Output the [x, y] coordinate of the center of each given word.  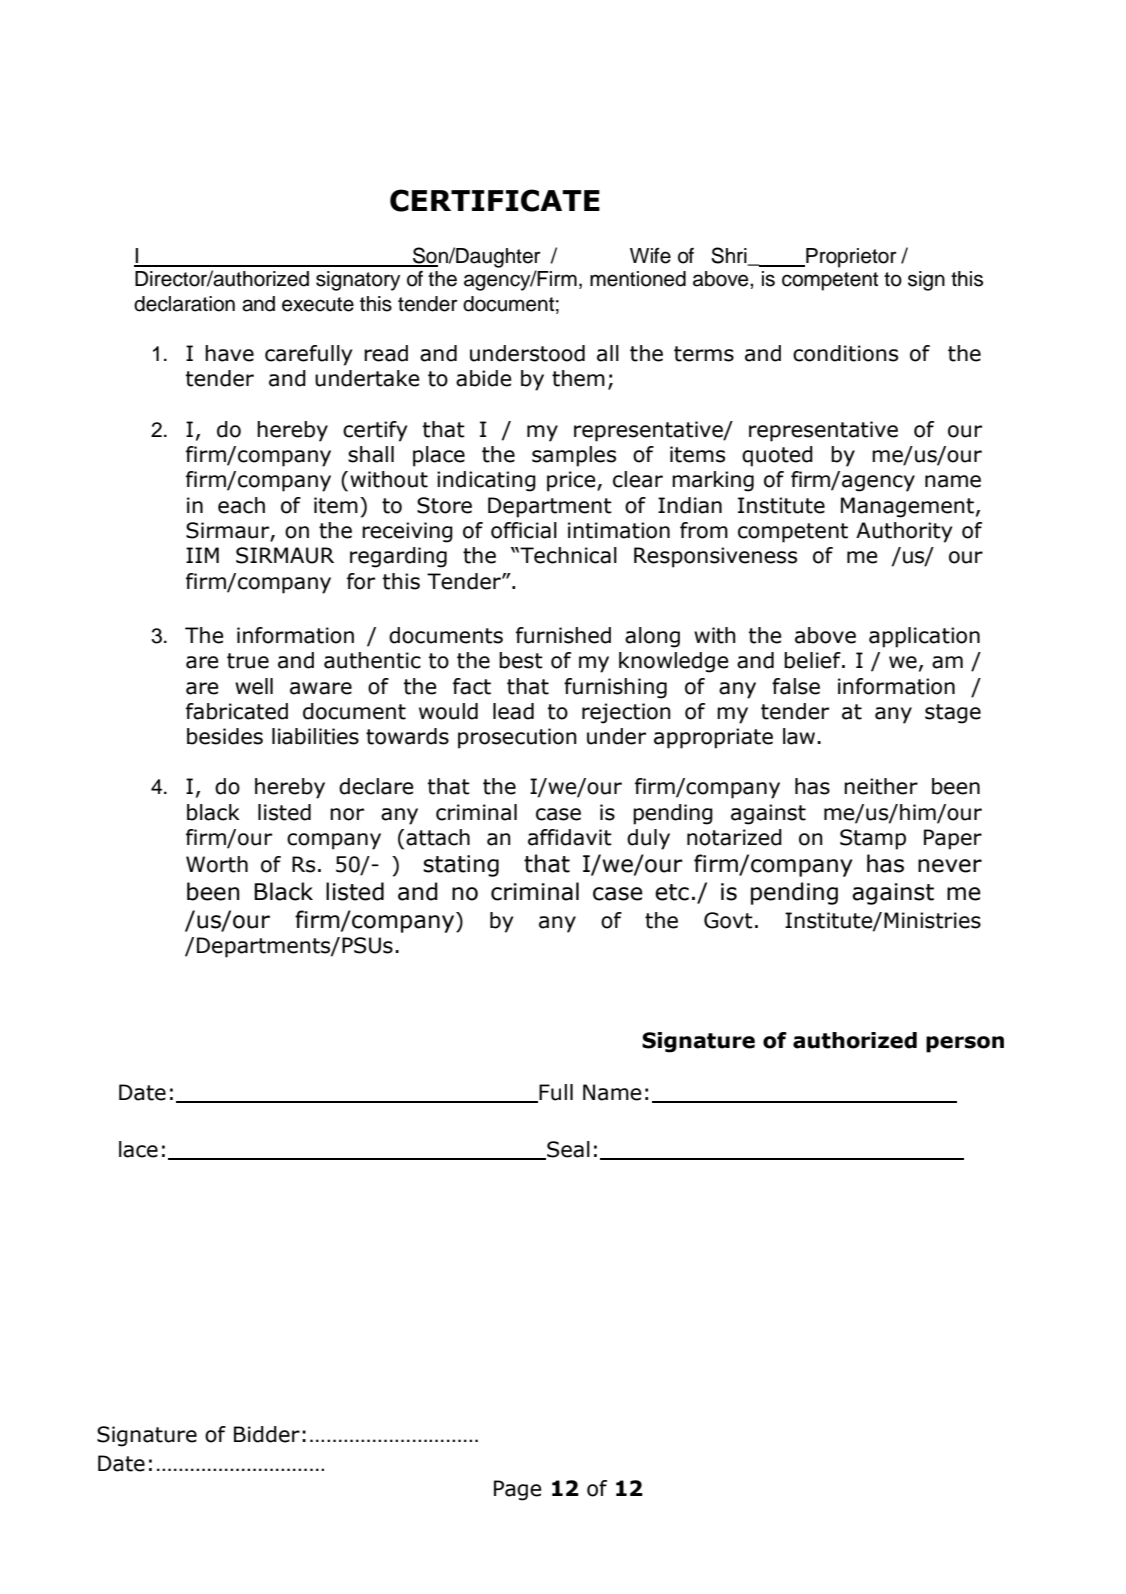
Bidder [267, 1434]
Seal [567, 1150]
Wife [650, 256]
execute [318, 304]
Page [518, 1490]
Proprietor [850, 258]
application [924, 637]
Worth [217, 864]
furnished [563, 635]
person [965, 1044]
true [248, 661]
